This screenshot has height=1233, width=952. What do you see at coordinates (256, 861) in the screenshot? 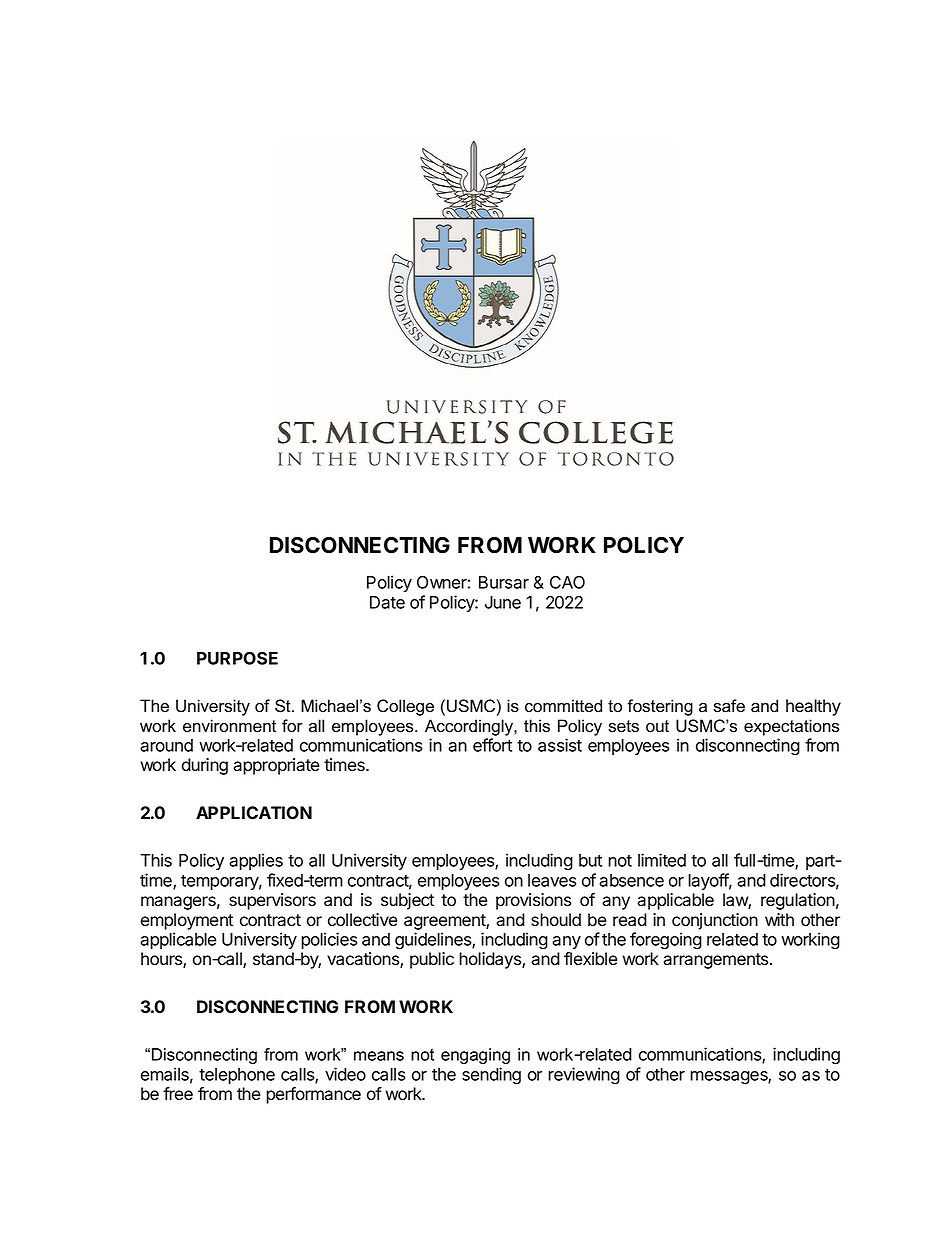
I see `applies` at bounding box center [256, 861].
